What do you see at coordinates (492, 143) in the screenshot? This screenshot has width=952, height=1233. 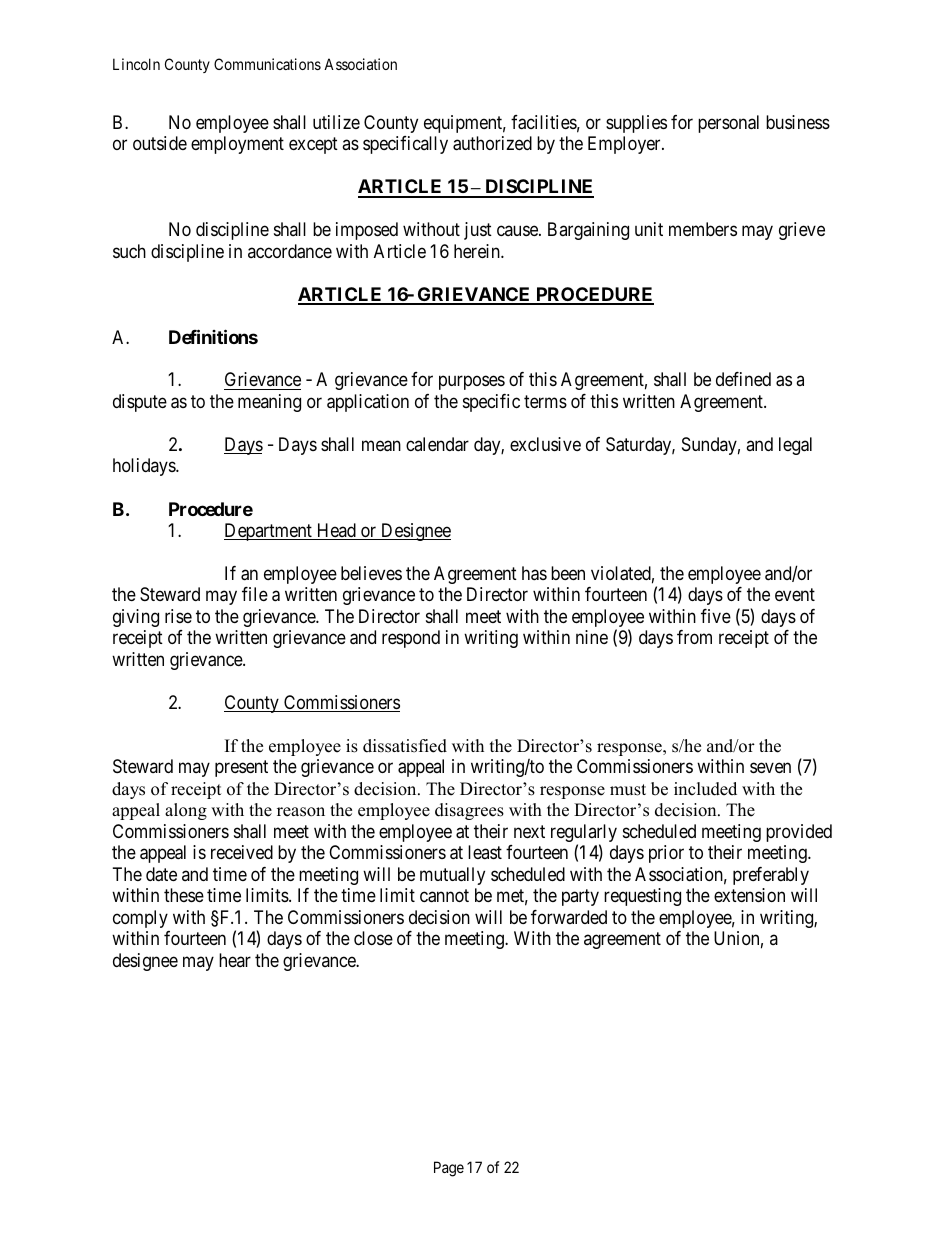 I see `authorized` at bounding box center [492, 143].
